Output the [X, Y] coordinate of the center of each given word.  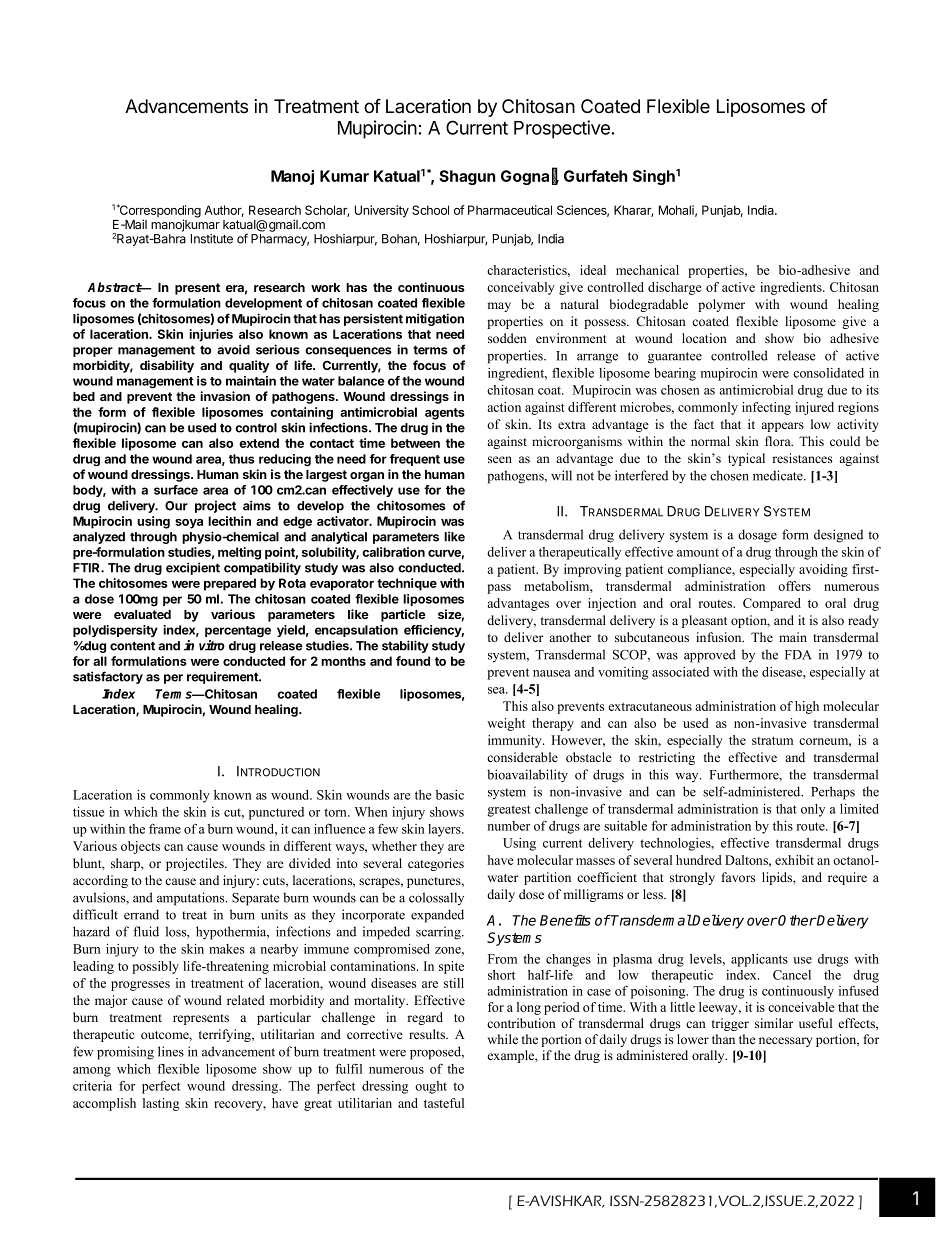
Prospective [563, 129]
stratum [772, 741]
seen [500, 459]
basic [450, 795]
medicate [779, 475]
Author [224, 211]
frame [165, 829]
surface [176, 490]
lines [171, 1051]
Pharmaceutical [510, 210]
